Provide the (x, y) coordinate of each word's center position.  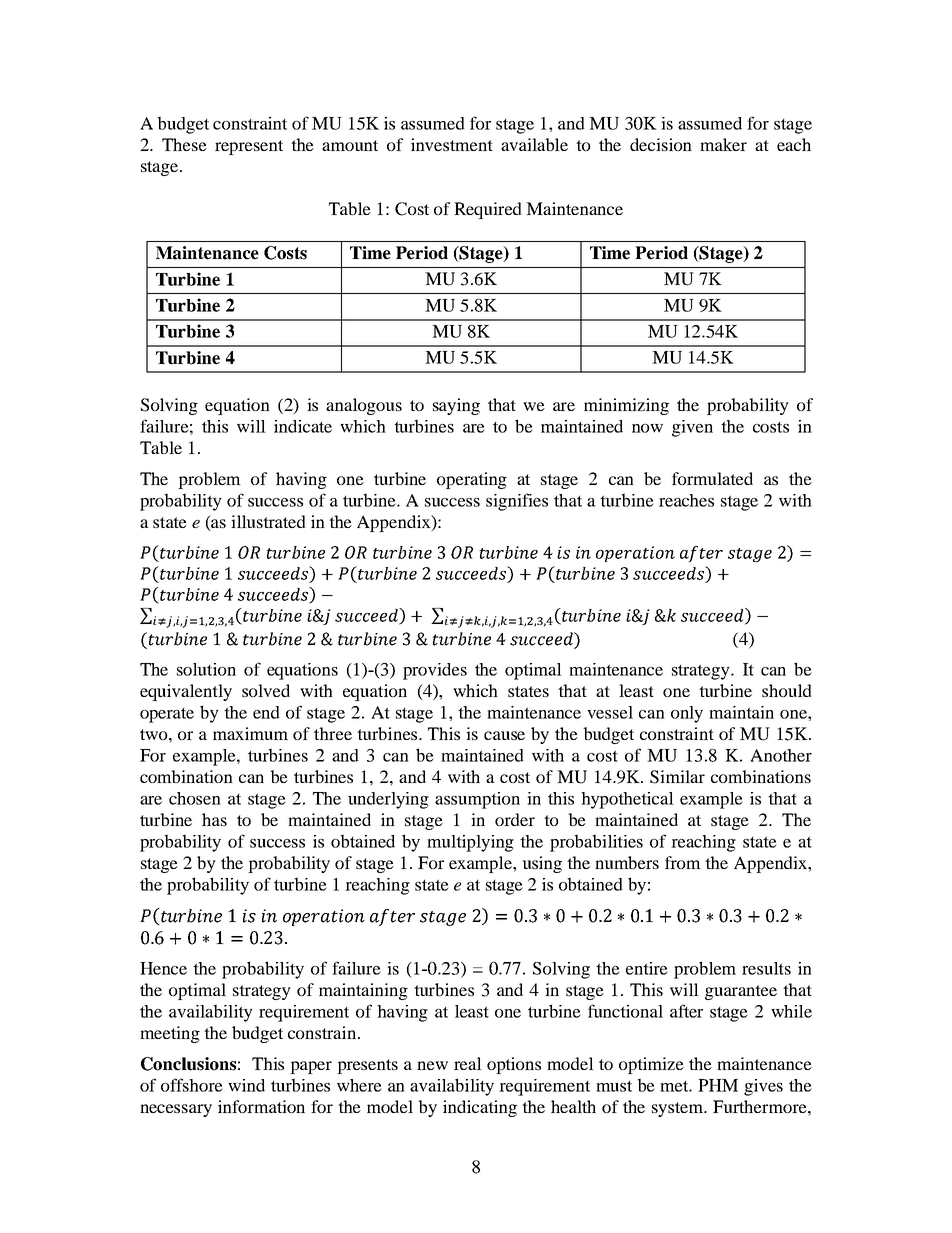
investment (452, 144)
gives (763, 1087)
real (468, 1063)
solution (206, 669)
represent (249, 147)
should (787, 690)
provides (435, 671)
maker (723, 144)
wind (246, 1085)
